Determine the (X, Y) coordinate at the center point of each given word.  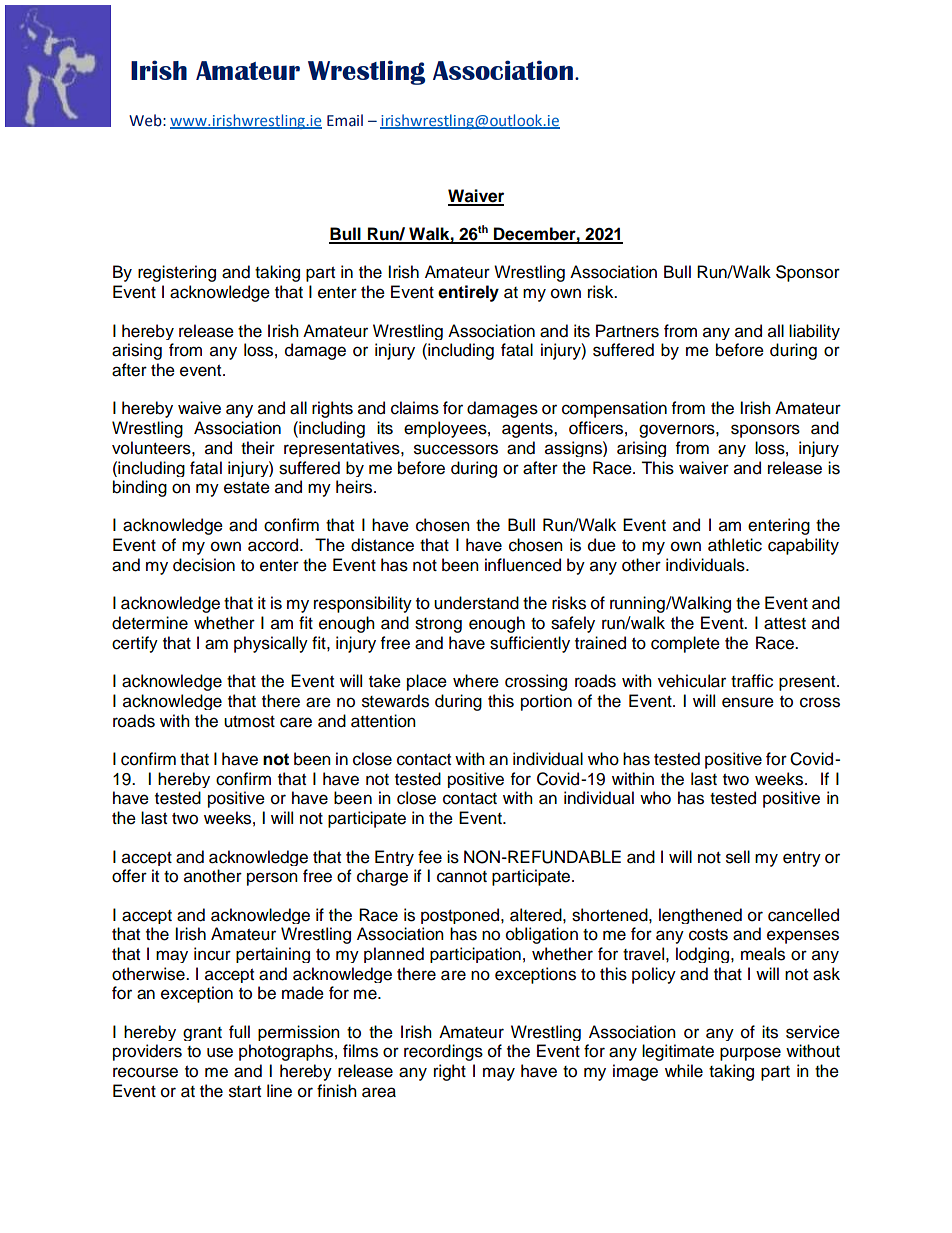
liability (814, 332)
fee (430, 857)
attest (785, 624)
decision (204, 565)
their (258, 448)
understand (476, 603)
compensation (614, 409)
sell (738, 857)
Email (345, 120)
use (220, 1052)
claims (415, 408)
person (272, 879)
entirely (468, 293)
